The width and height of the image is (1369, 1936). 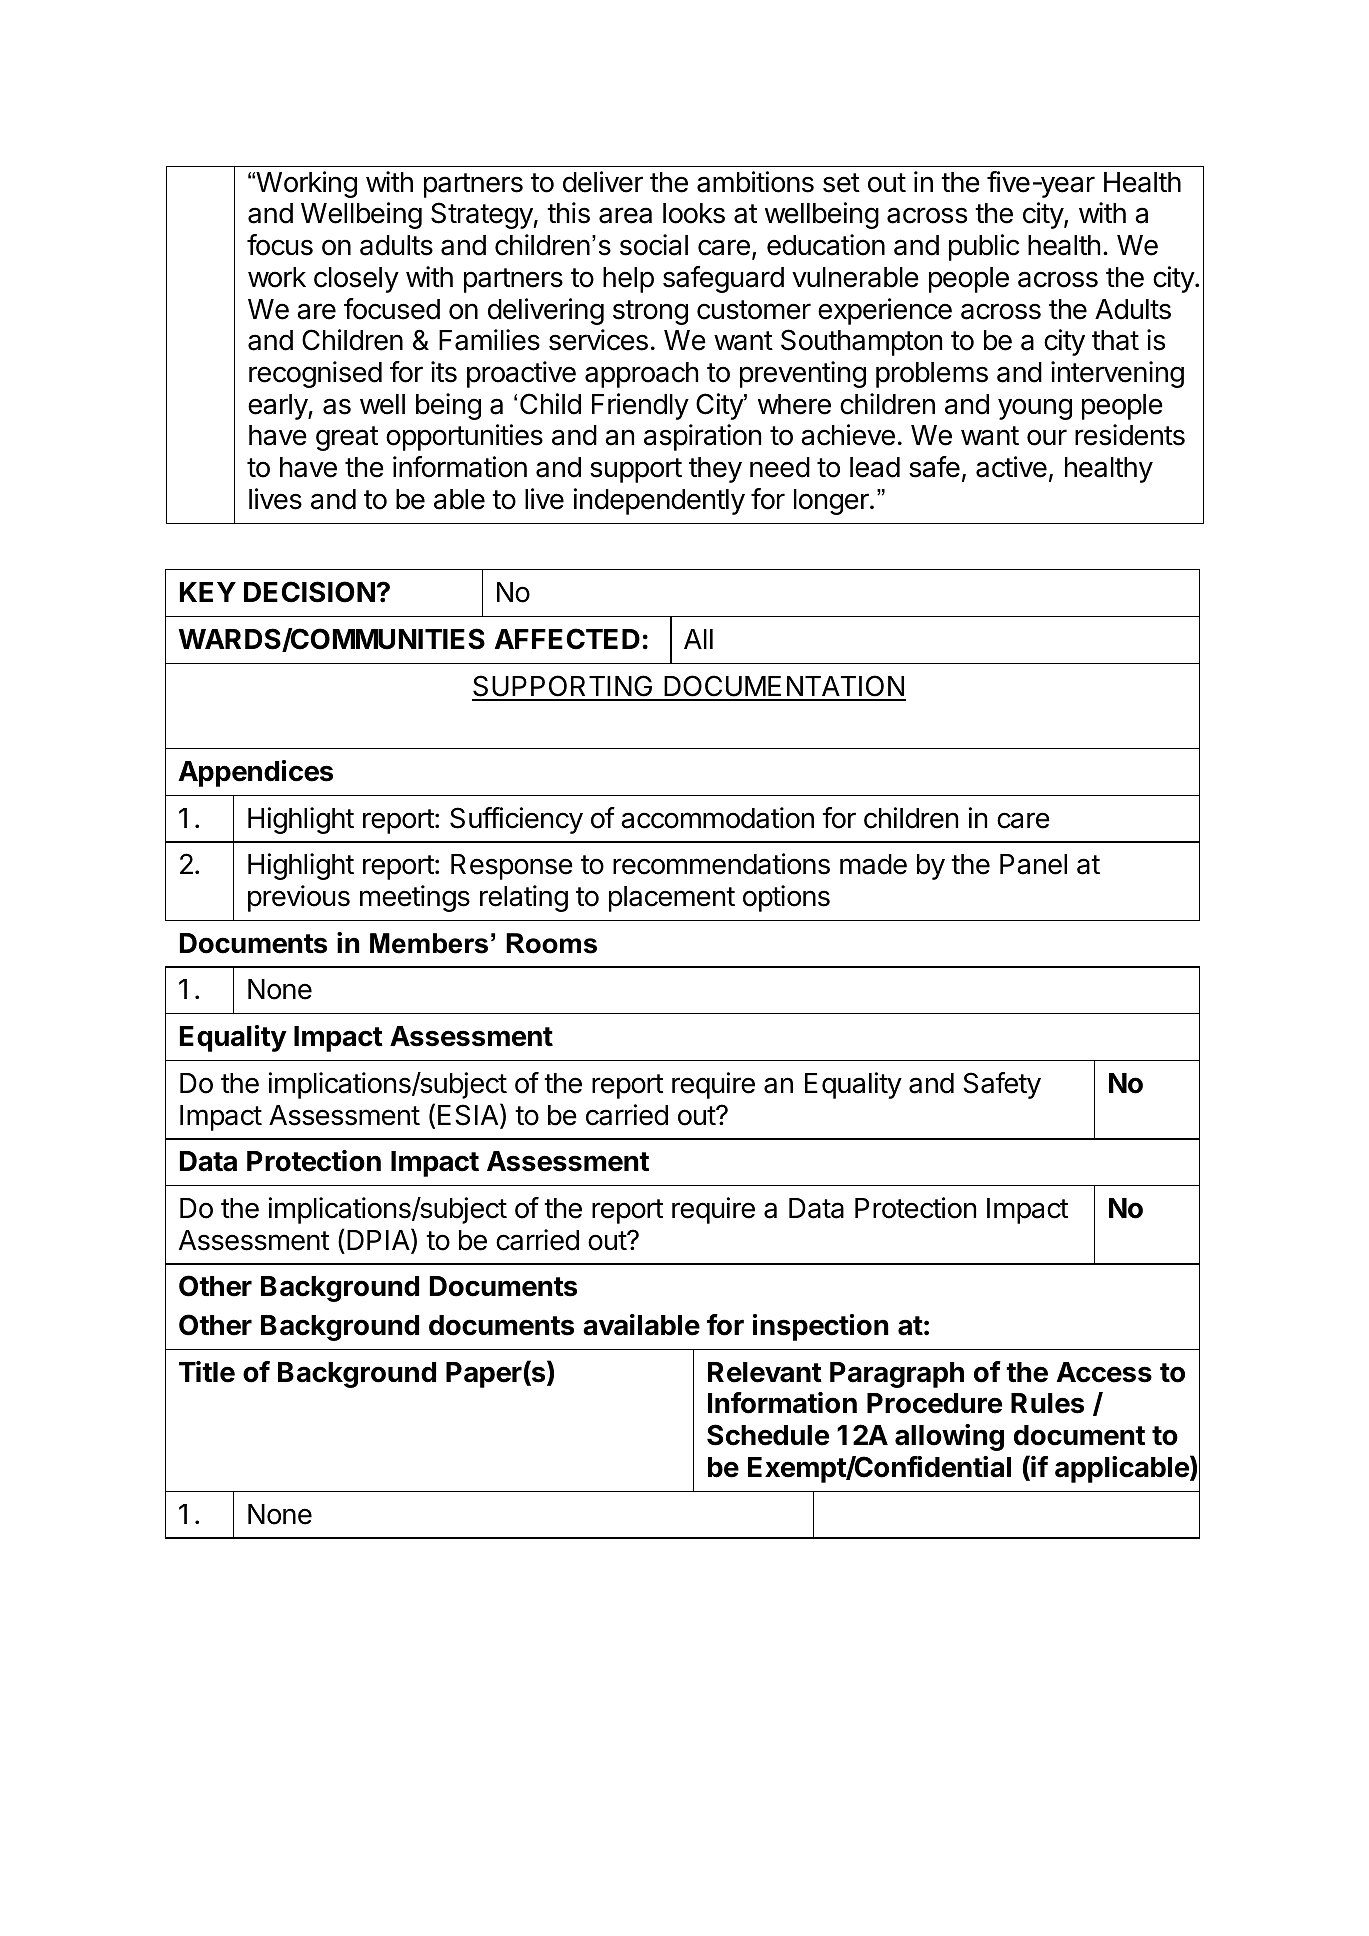 I want to click on Panel, so click(x=1033, y=864).
